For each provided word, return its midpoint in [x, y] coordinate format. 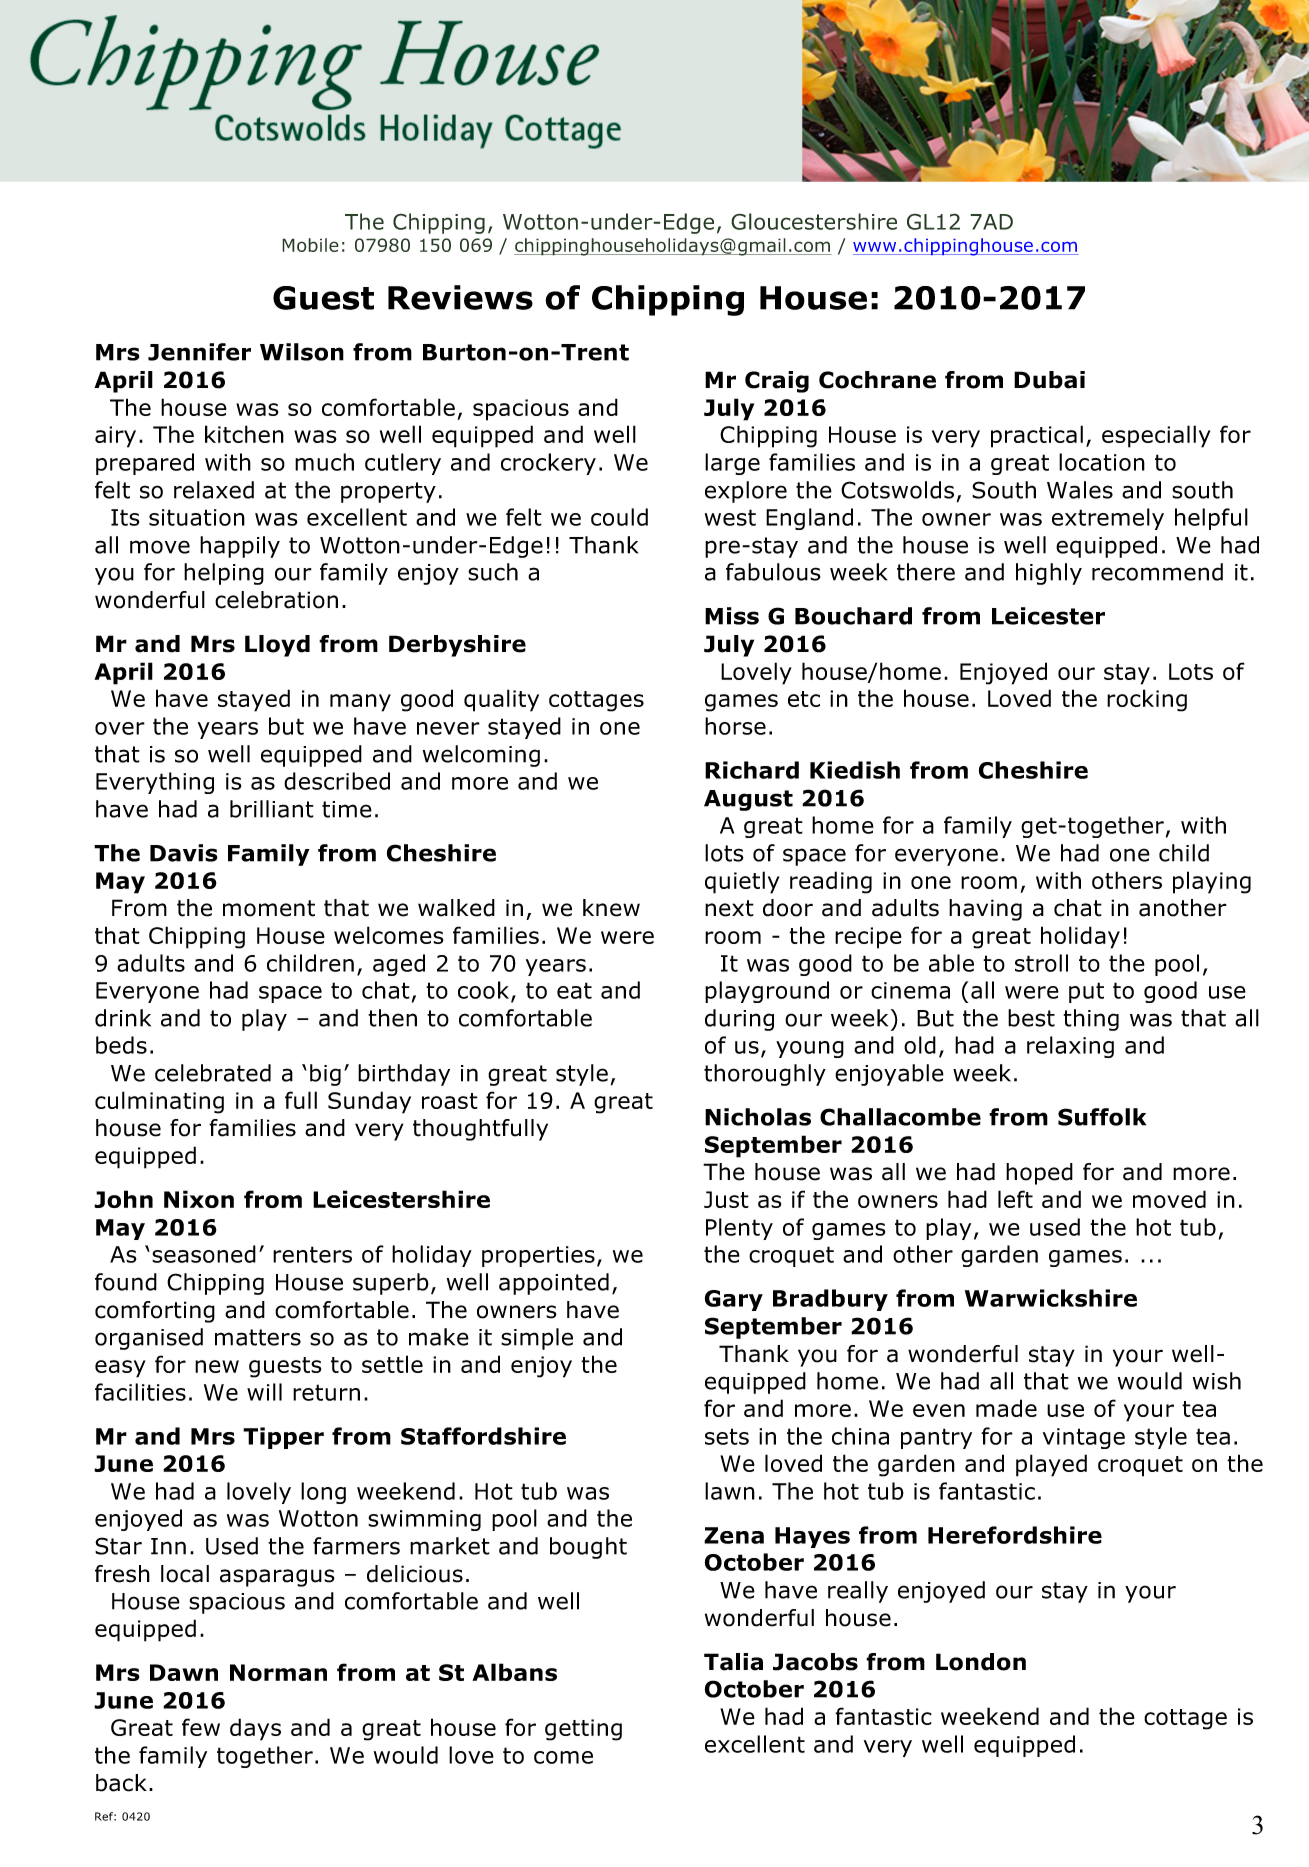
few [201, 1727]
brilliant [272, 809]
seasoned [204, 1254]
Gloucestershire [814, 221]
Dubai [1049, 380]
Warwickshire [1051, 1298]
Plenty [739, 1229]
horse [735, 726]
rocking [1147, 700]
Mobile [310, 245]
